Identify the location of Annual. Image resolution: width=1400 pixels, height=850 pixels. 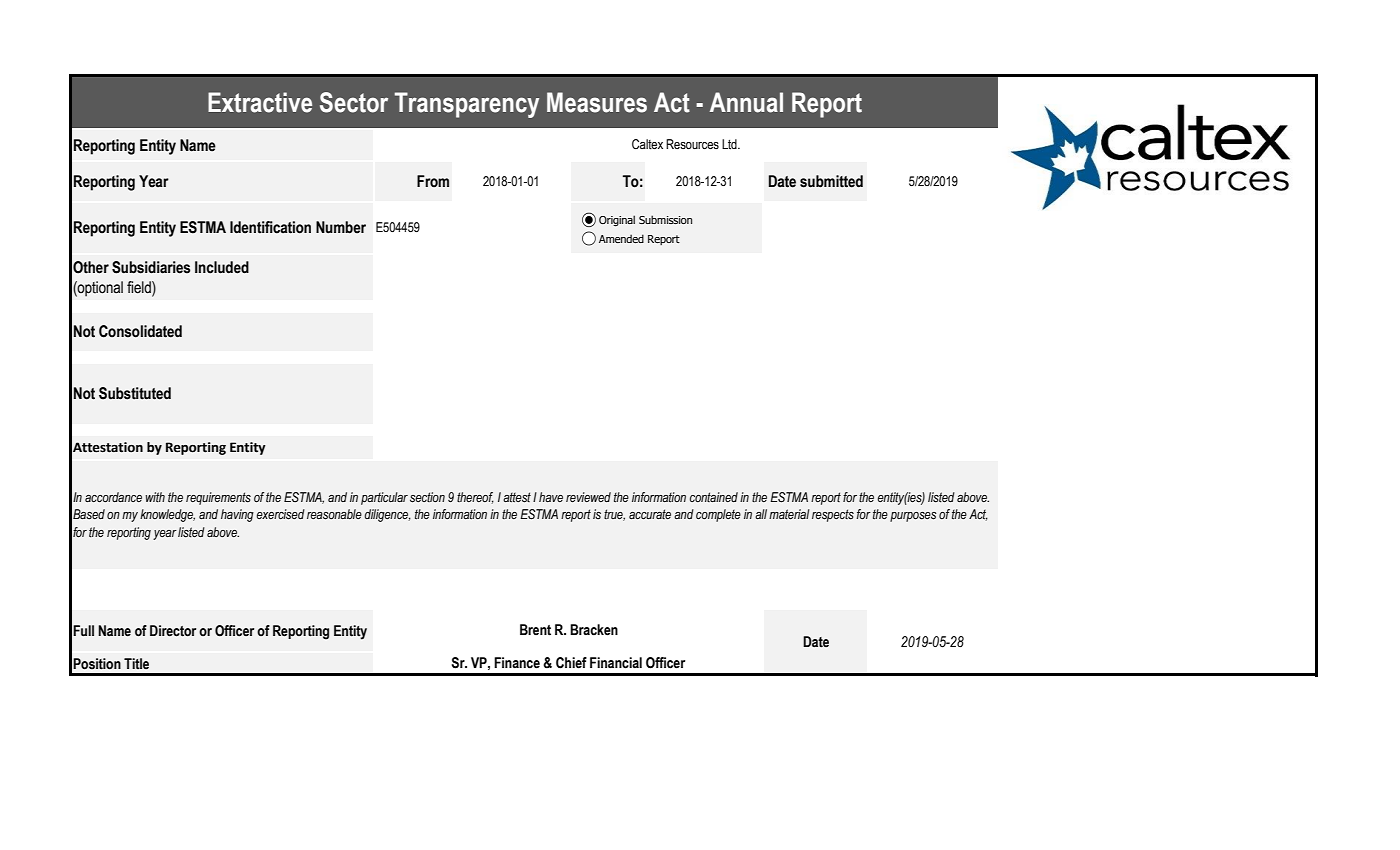
(746, 102).
